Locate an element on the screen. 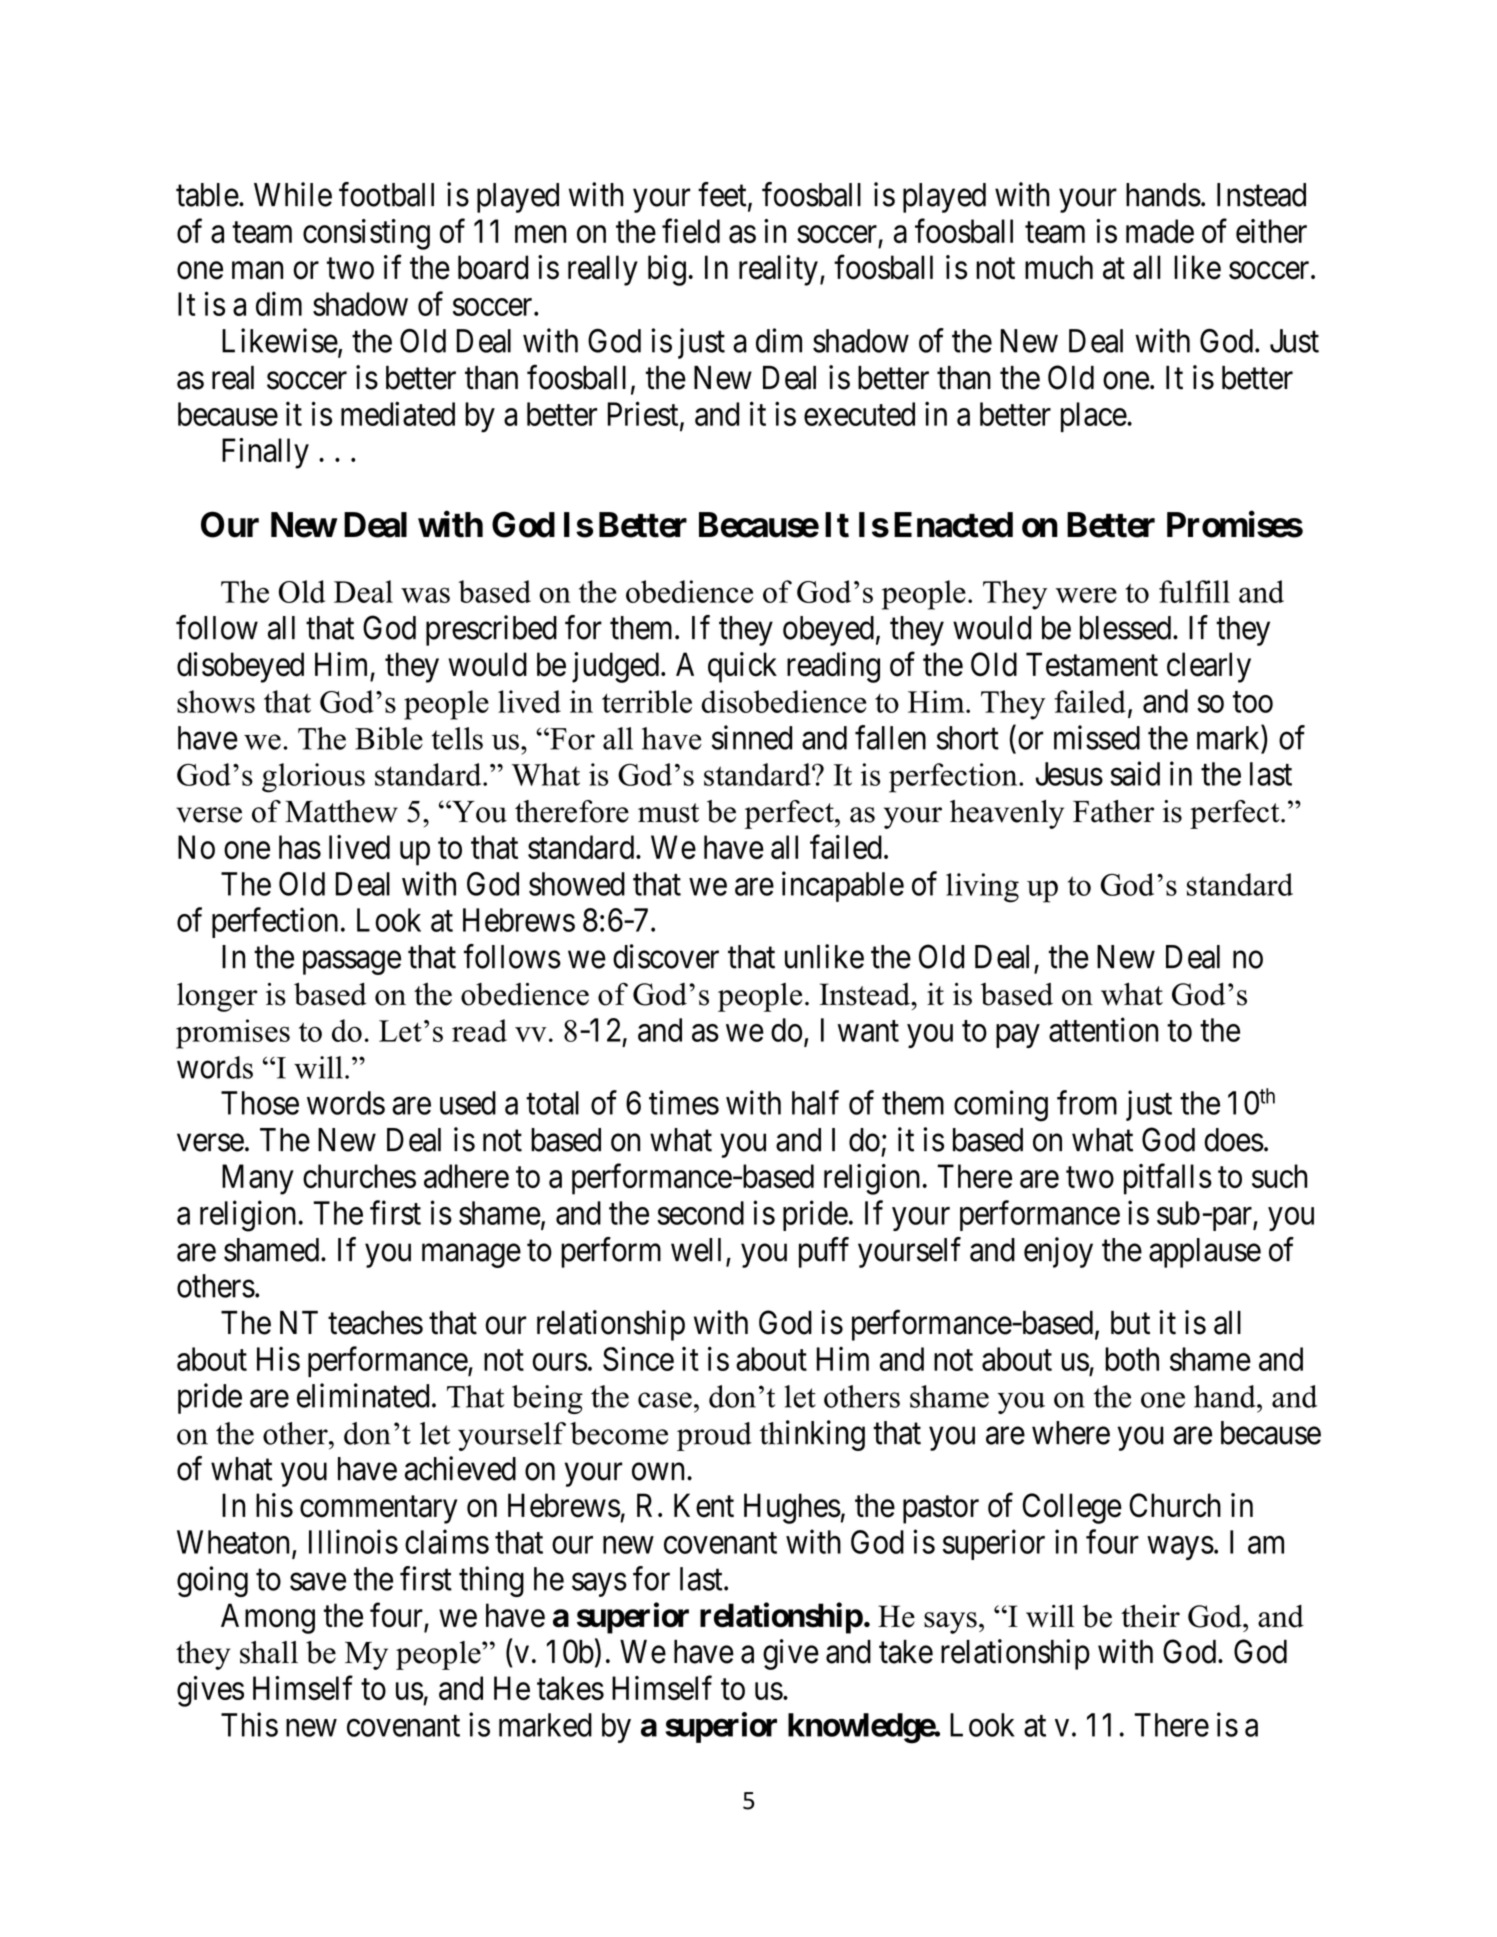  Kent is located at coordinates (704, 1505).
